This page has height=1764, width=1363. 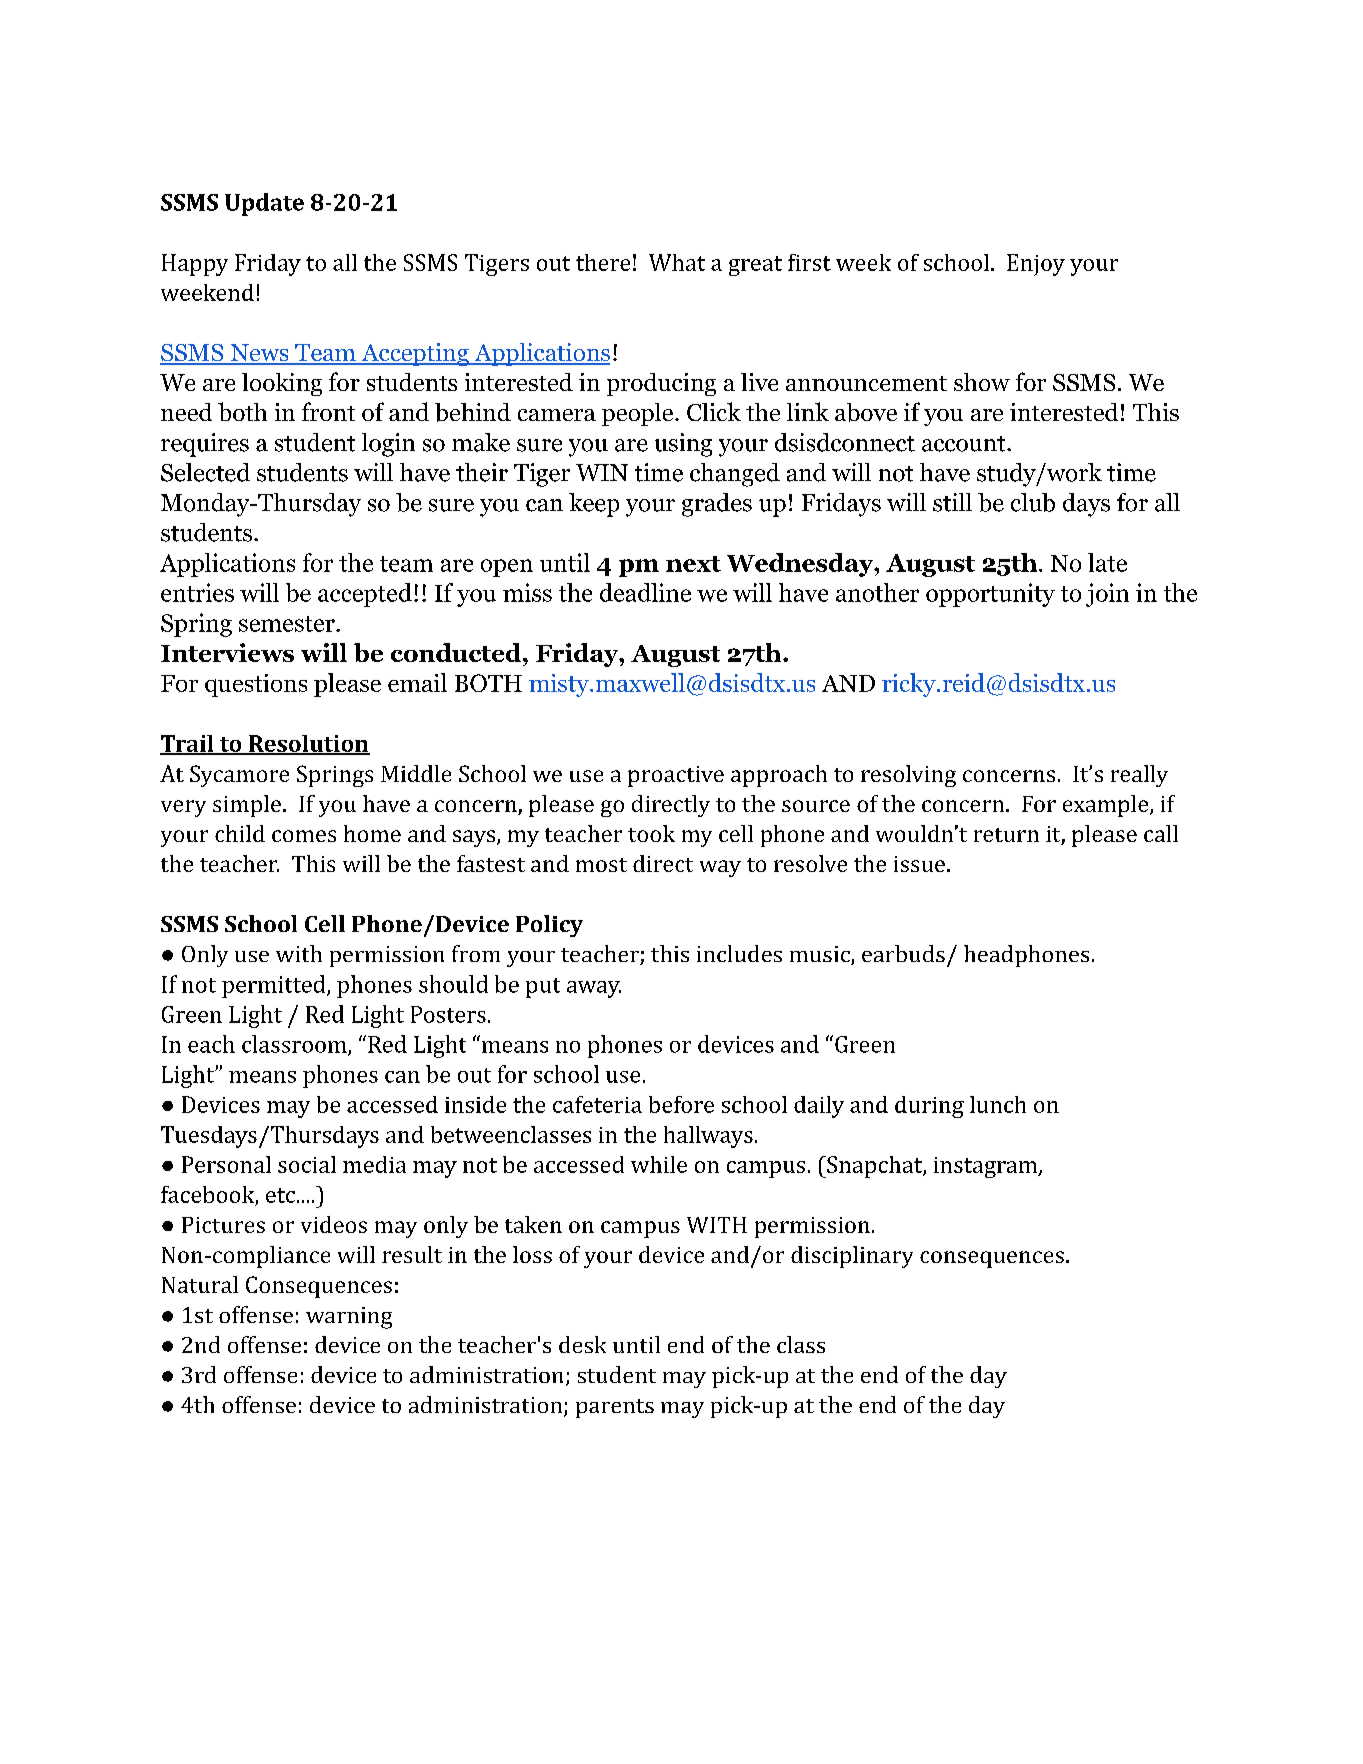 I want to click on What, so click(x=677, y=262).
